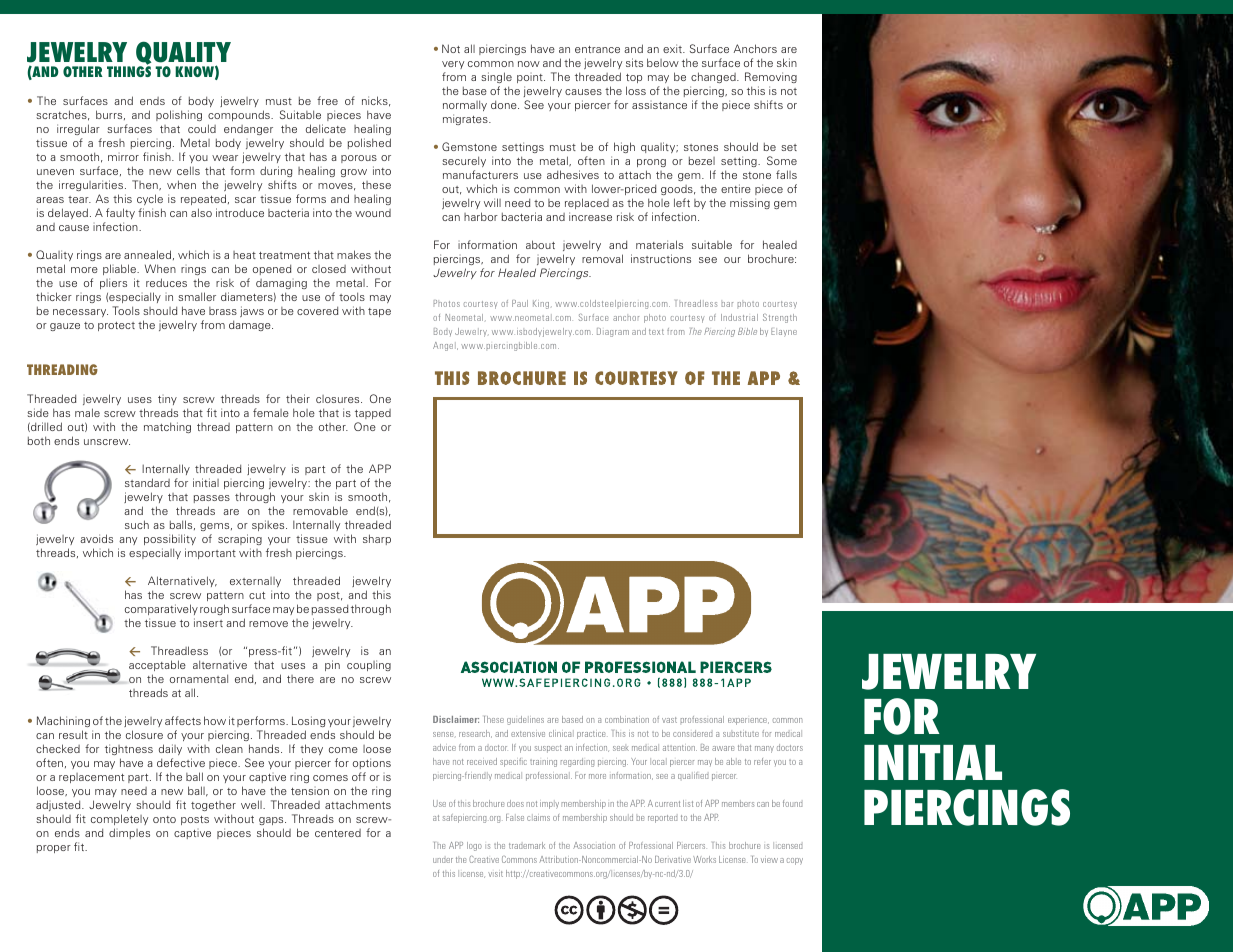  I want to click on text, so click(656, 332).
